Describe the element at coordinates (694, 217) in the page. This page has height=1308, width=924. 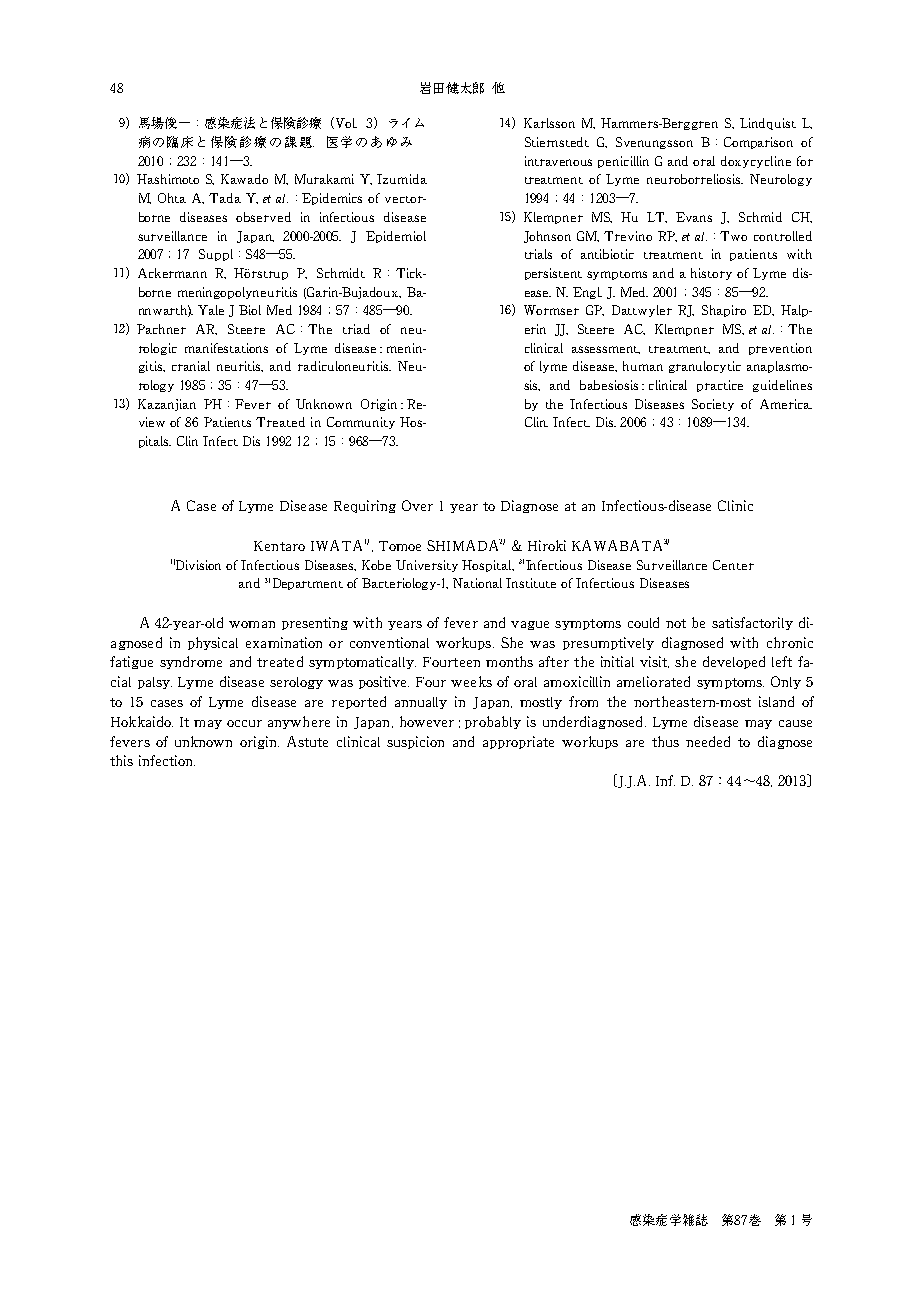
I see `Evans` at that location.
